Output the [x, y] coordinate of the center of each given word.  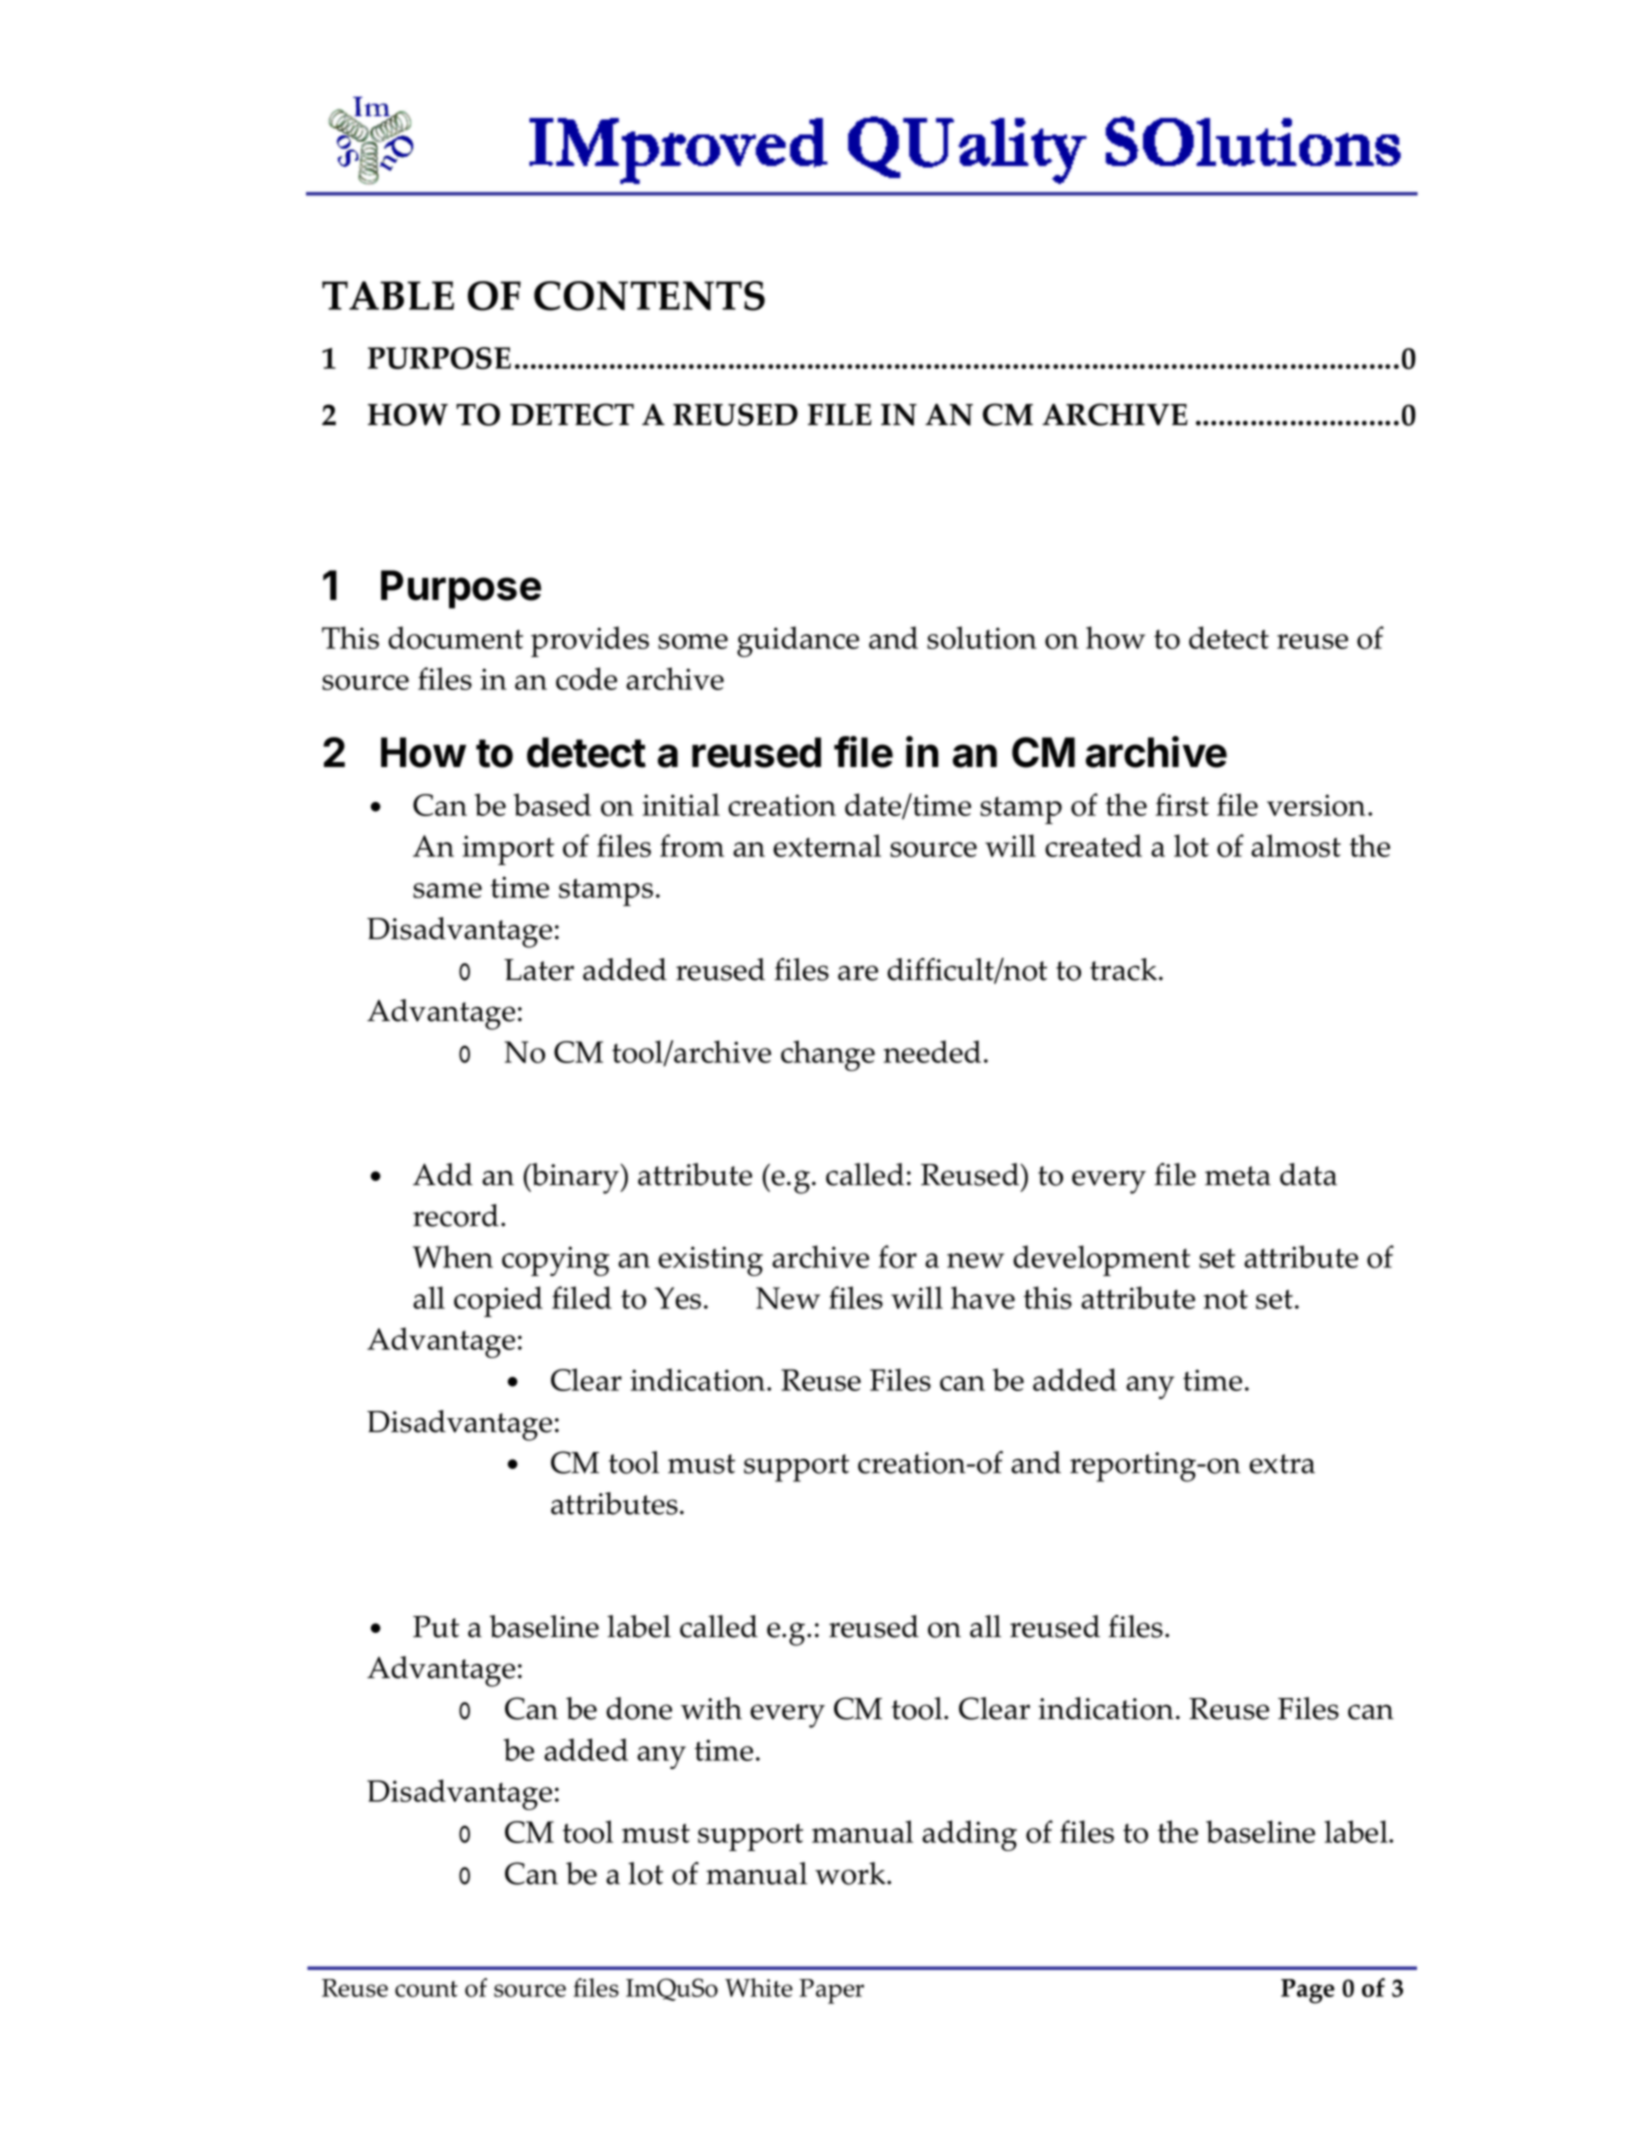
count [426, 1989]
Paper [831, 1991]
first [1182, 804]
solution [982, 637]
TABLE [388, 295]
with [711, 1708]
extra [1282, 1464]
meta [1238, 1176]
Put [436, 1627]
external [827, 845]
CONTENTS [649, 296]
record [456, 1215]
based [552, 804]
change [828, 1055]
